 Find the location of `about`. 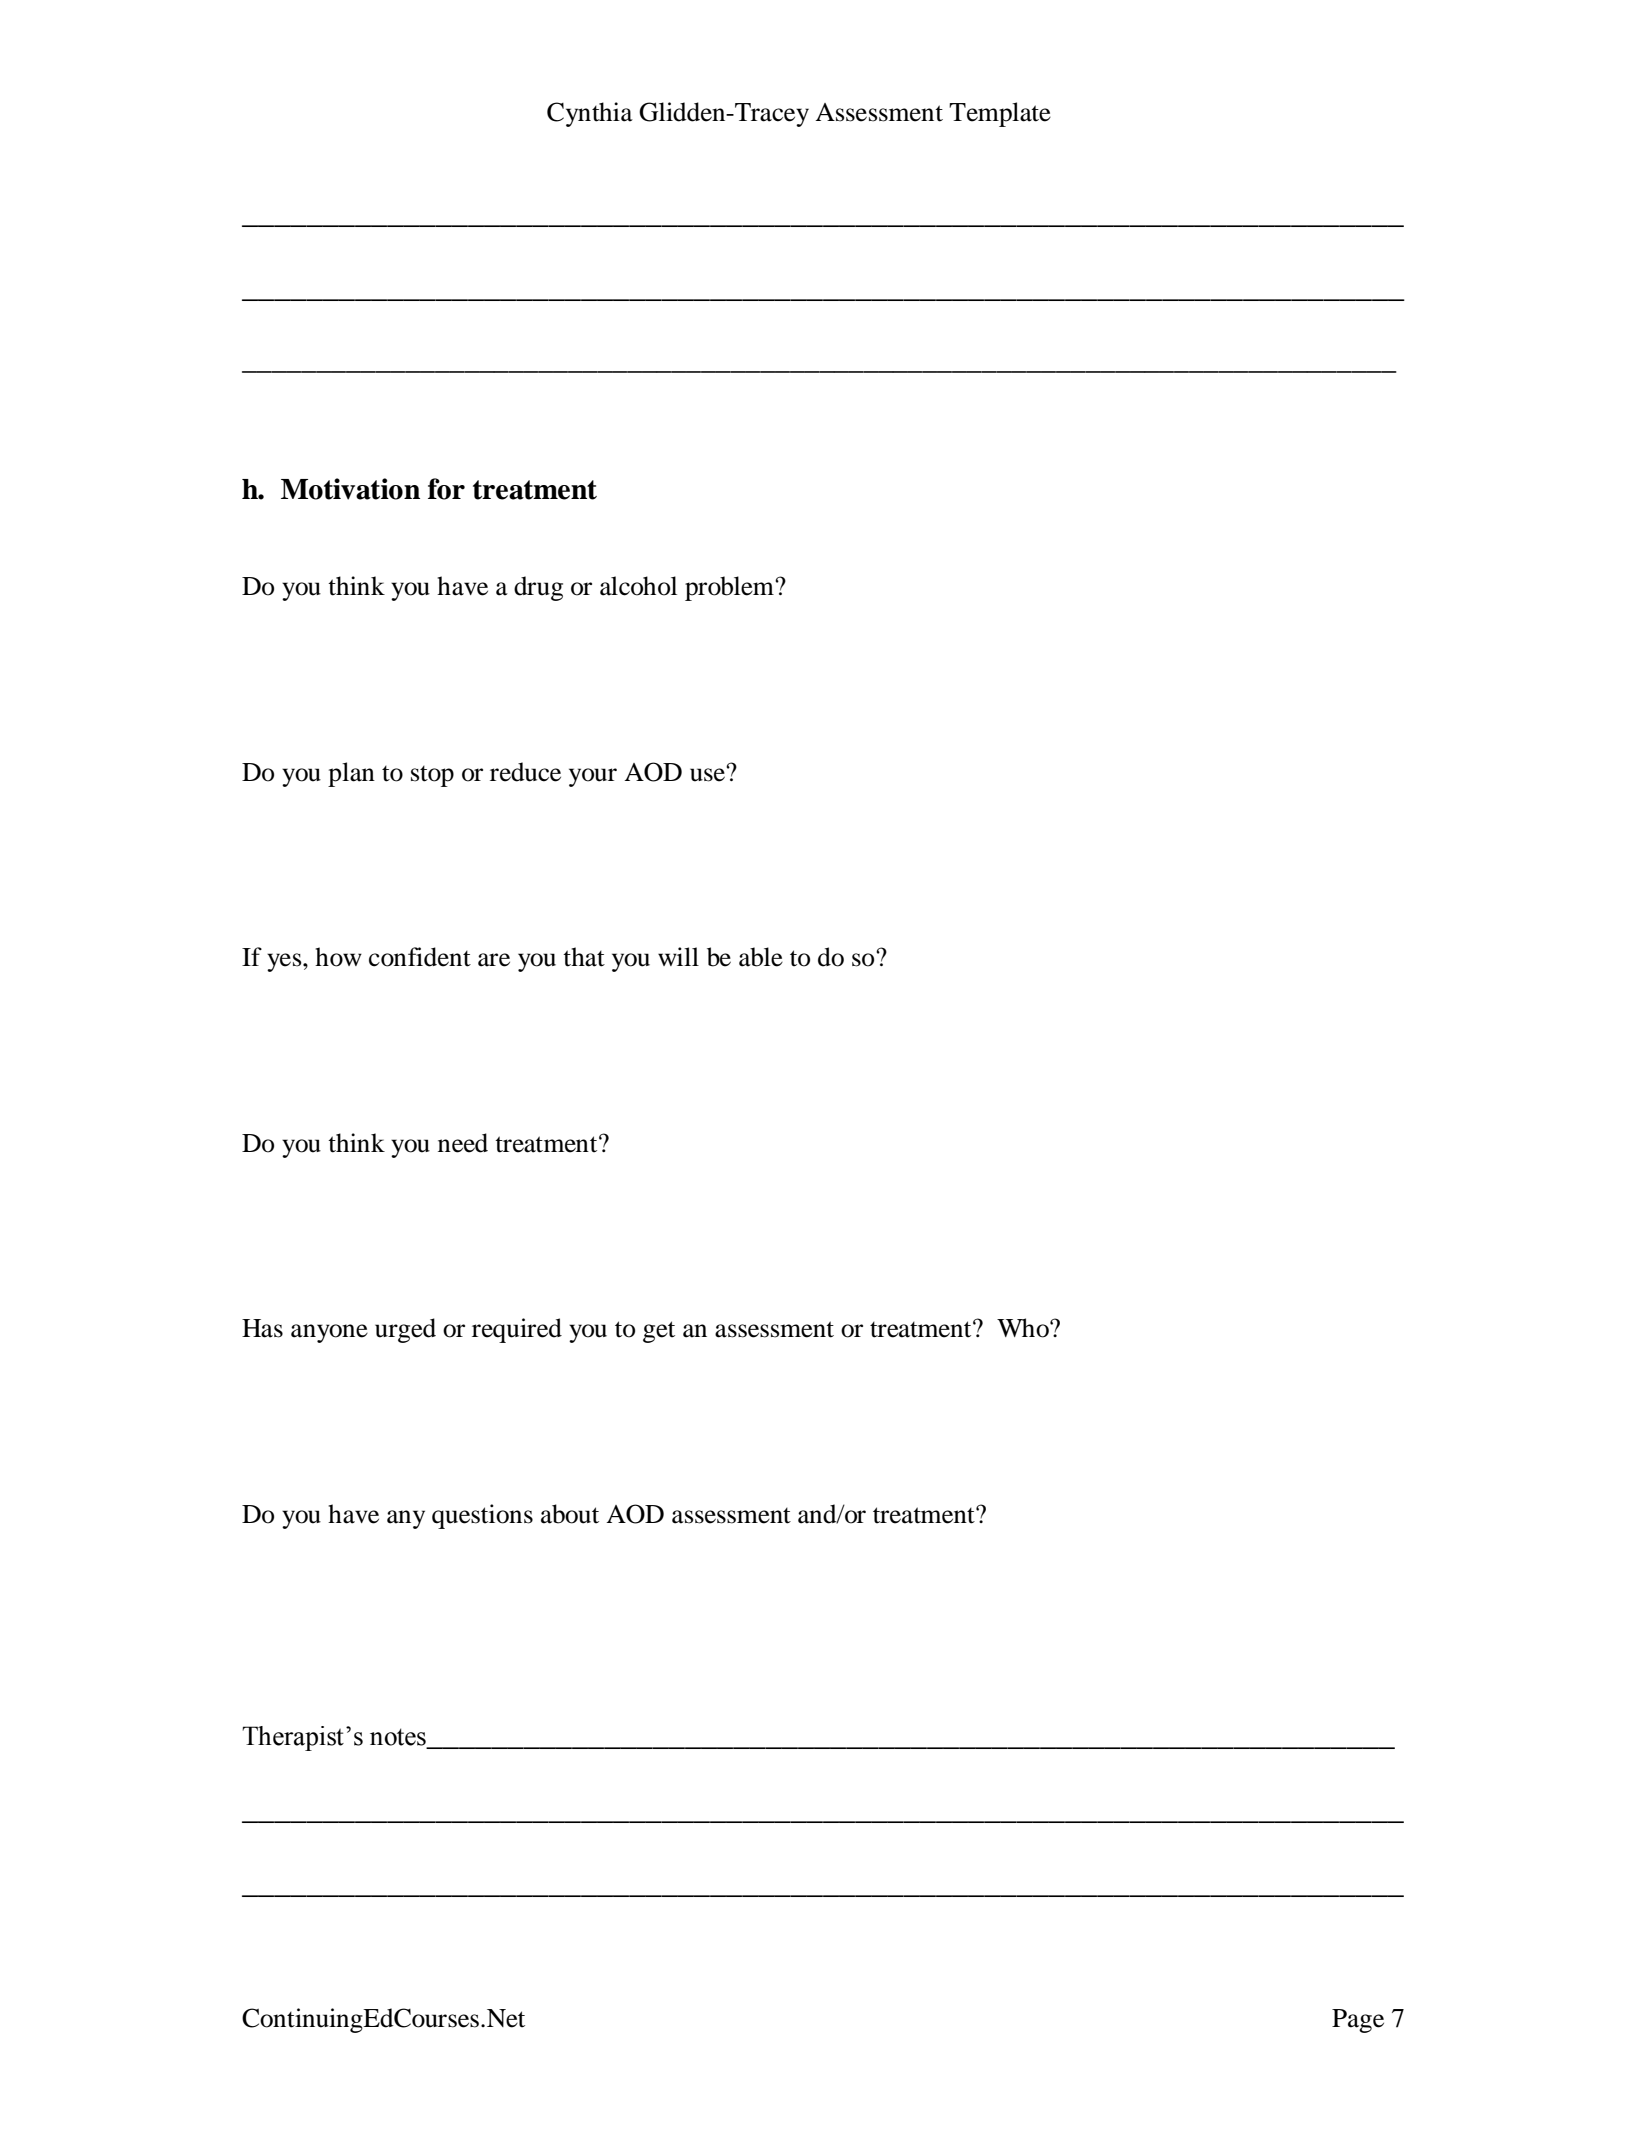

about is located at coordinates (570, 1514).
